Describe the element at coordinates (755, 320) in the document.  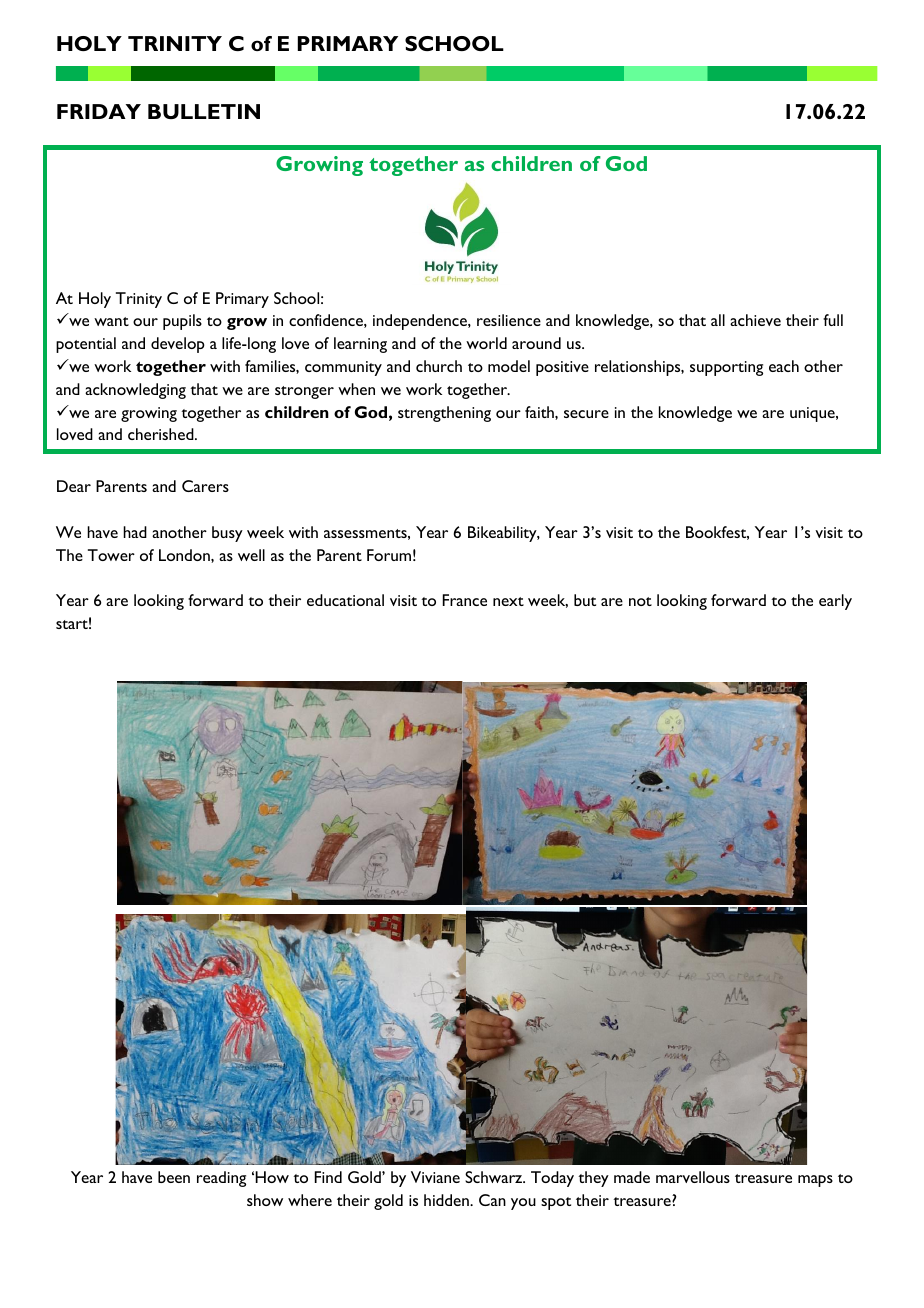
I see `achieve` at that location.
